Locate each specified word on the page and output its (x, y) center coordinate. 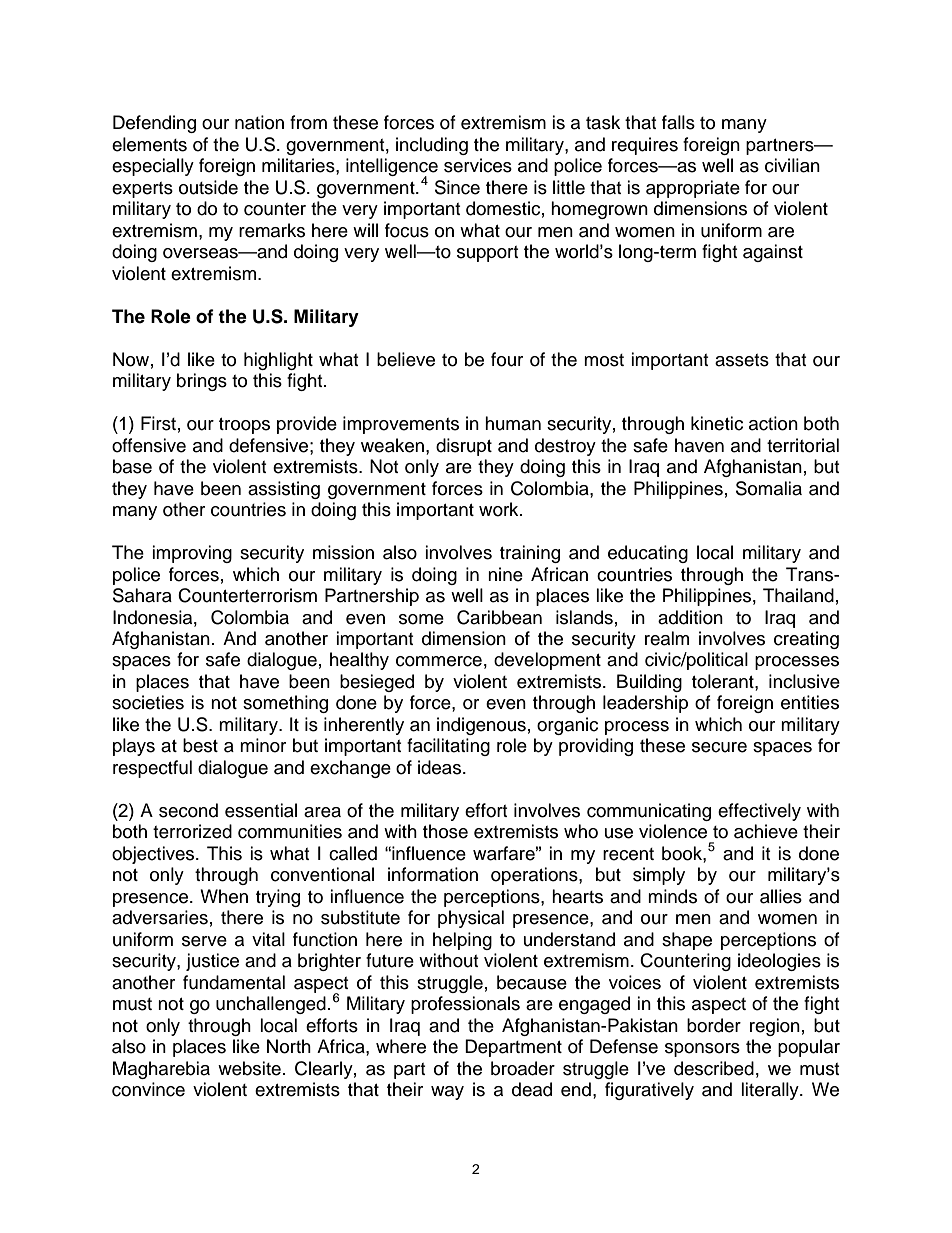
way (447, 1093)
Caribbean (499, 617)
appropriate (693, 189)
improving (192, 554)
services (478, 165)
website (249, 1068)
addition (690, 617)
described (714, 1068)
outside (208, 187)
